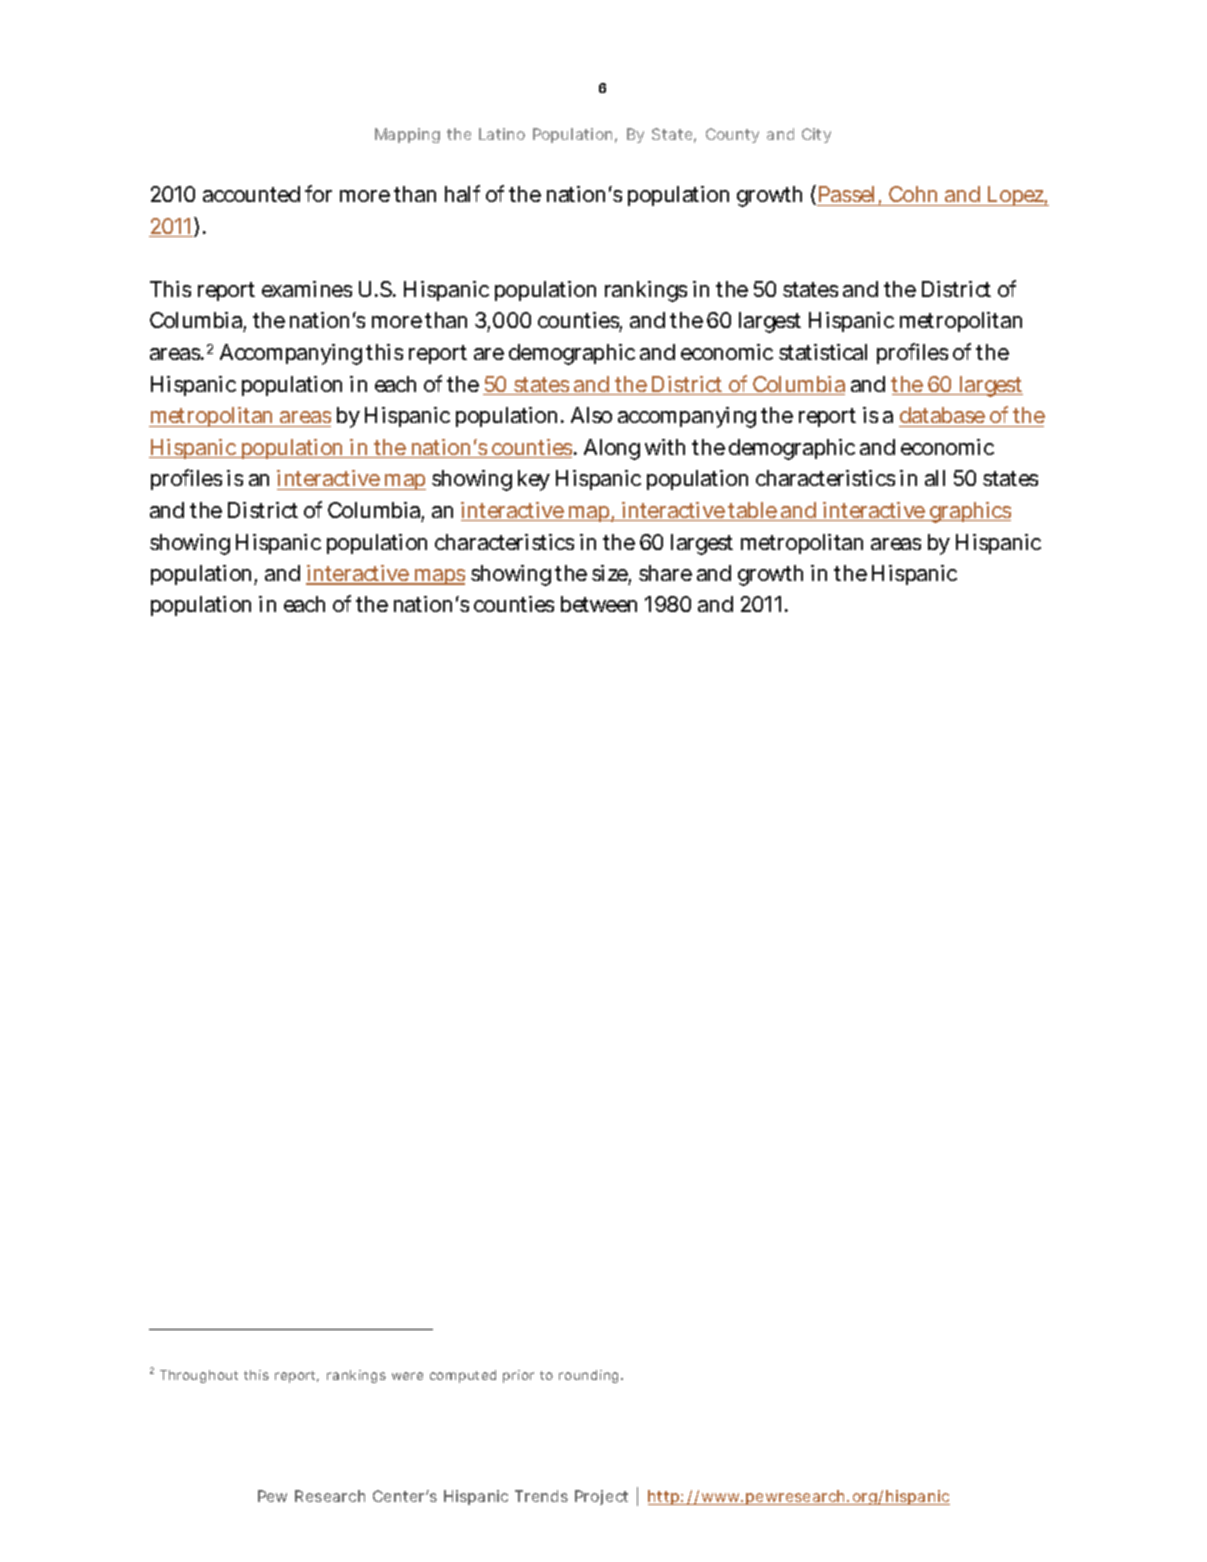  What do you see at coordinates (541, 1496) in the document?
I see `Trends` at bounding box center [541, 1496].
